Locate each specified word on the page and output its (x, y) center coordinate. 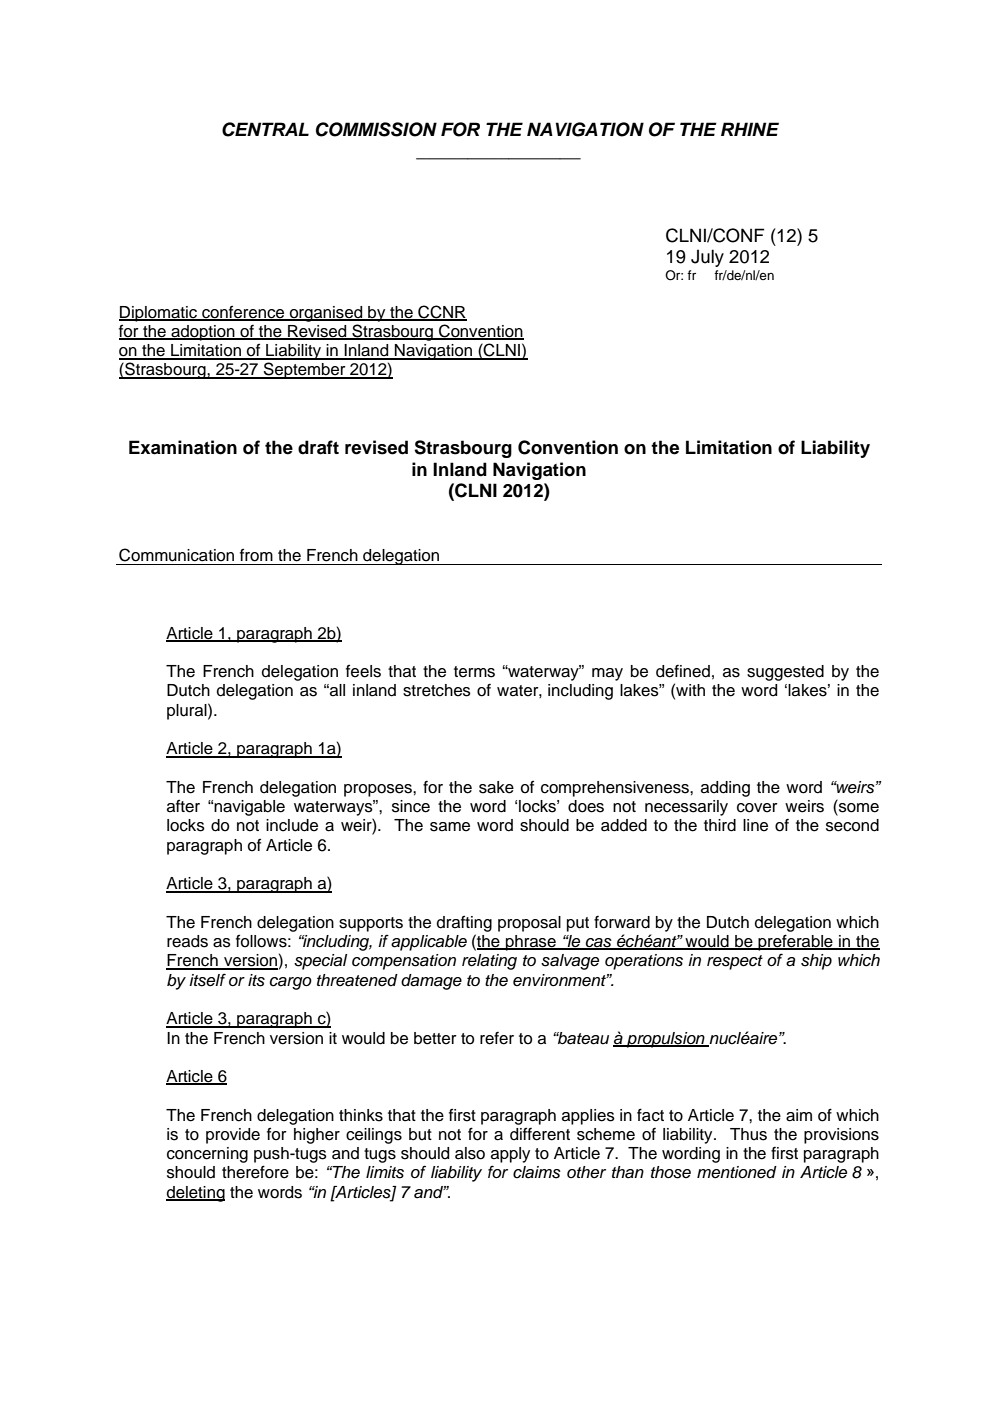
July (707, 258)
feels (363, 671)
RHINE (750, 129)
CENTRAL (265, 129)
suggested (785, 673)
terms (474, 672)
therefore (255, 1172)
